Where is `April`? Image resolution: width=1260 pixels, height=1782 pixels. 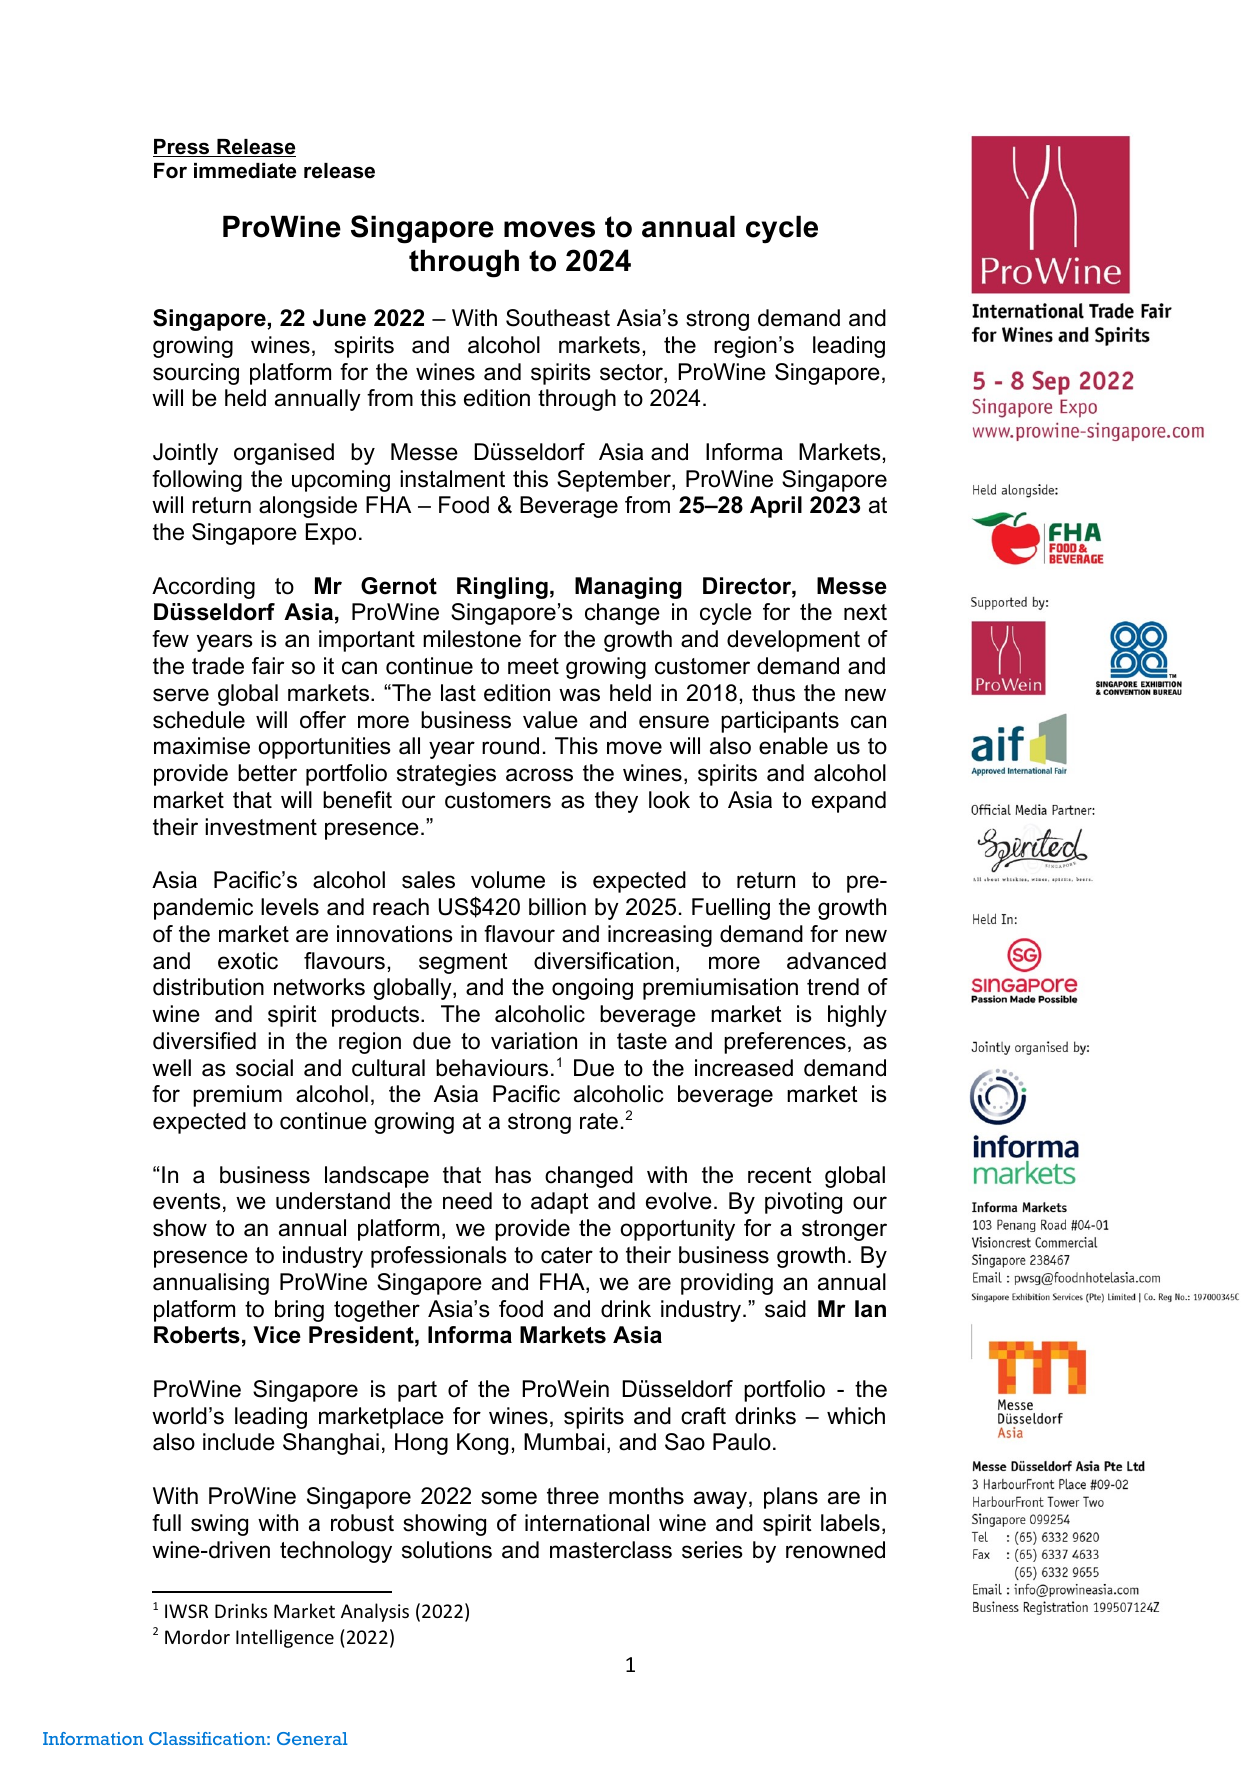
April is located at coordinates (776, 507).
